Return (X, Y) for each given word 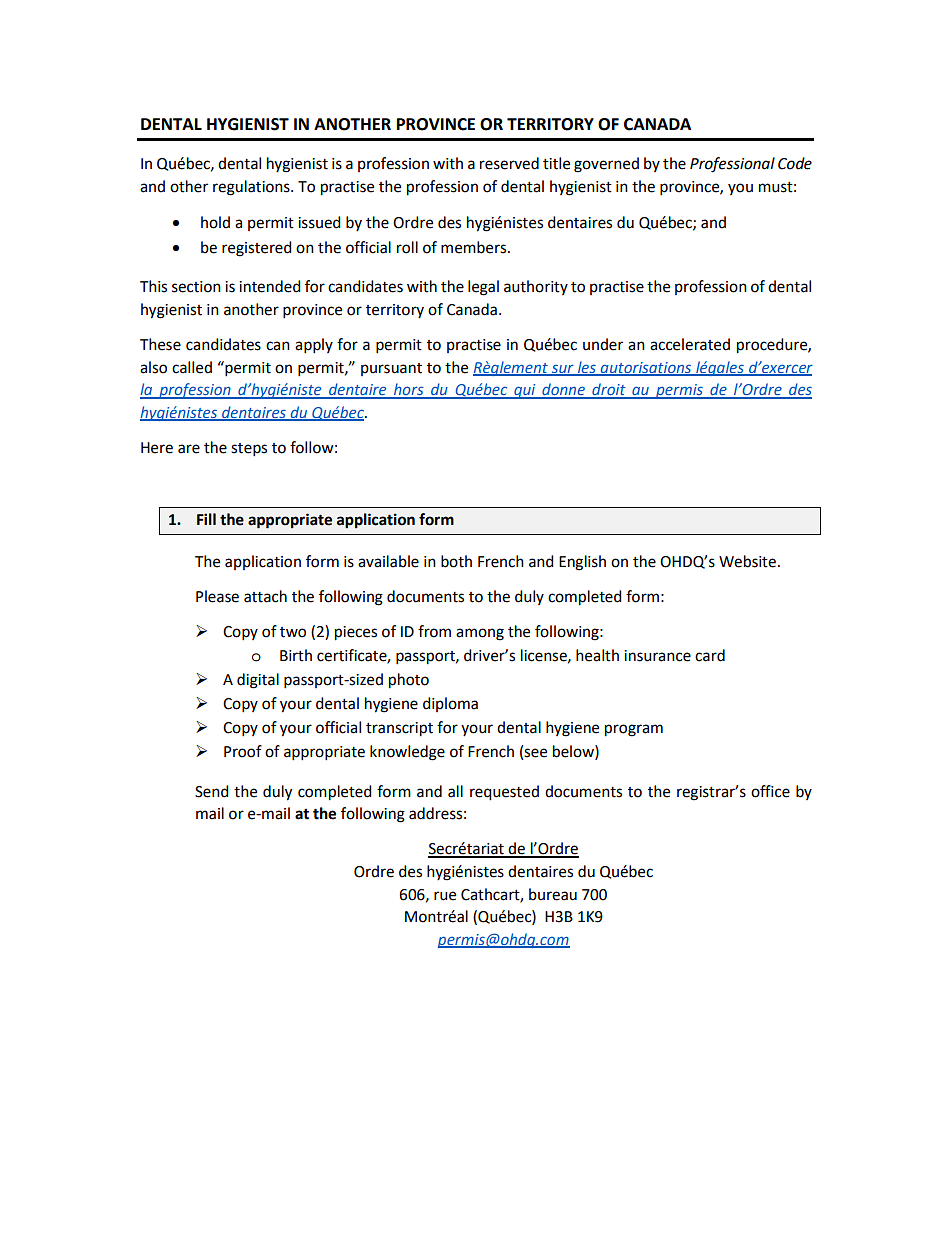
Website (747, 561)
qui (525, 391)
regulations (252, 188)
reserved (509, 163)
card (710, 655)
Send (212, 791)
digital (258, 681)
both (456, 561)
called (192, 367)
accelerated (690, 344)
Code (795, 163)
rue (445, 896)
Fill (206, 519)
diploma (450, 704)
